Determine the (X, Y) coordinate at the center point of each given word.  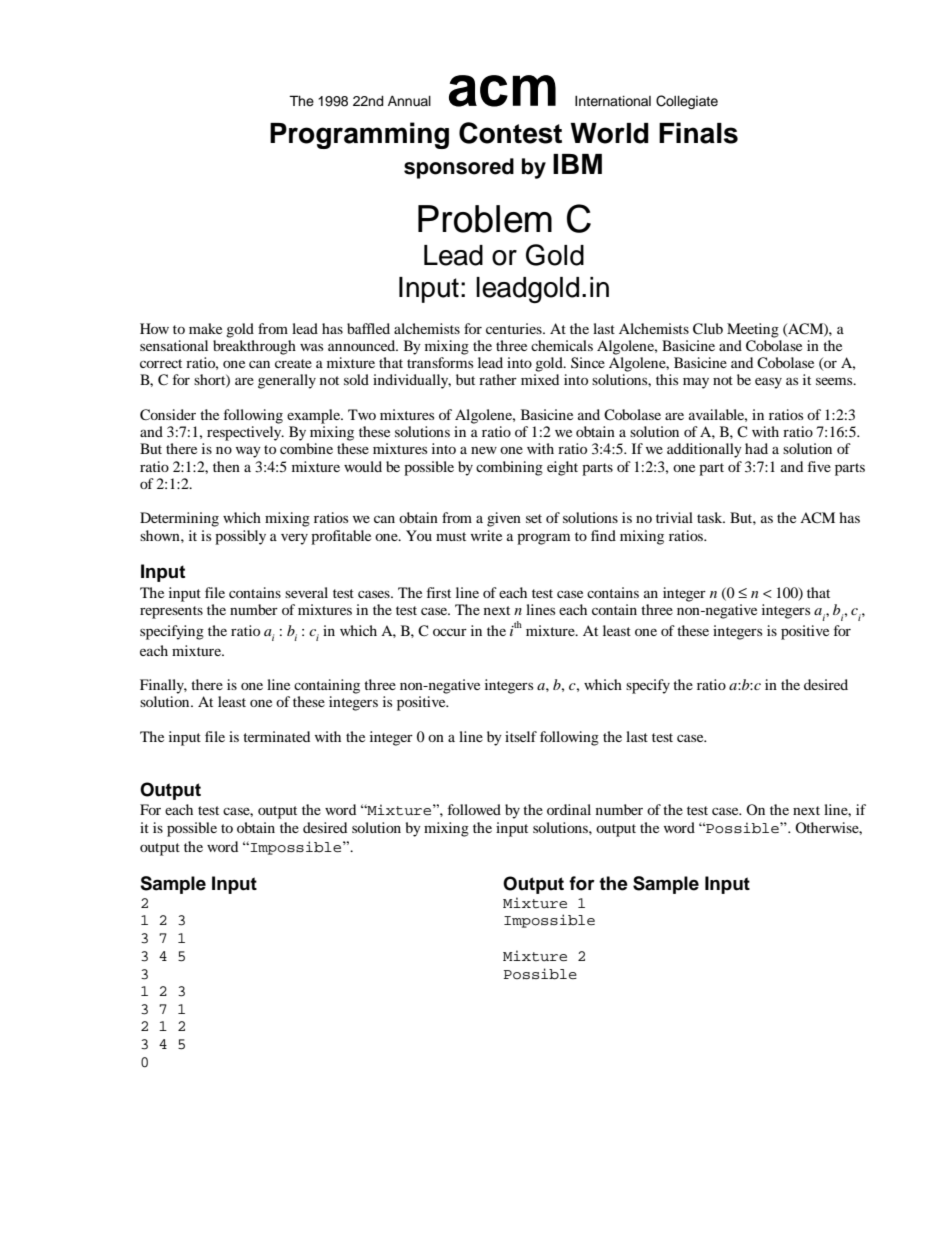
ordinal (569, 809)
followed (474, 809)
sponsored (459, 168)
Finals (698, 133)
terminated (276, 736)
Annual (409, 101)
